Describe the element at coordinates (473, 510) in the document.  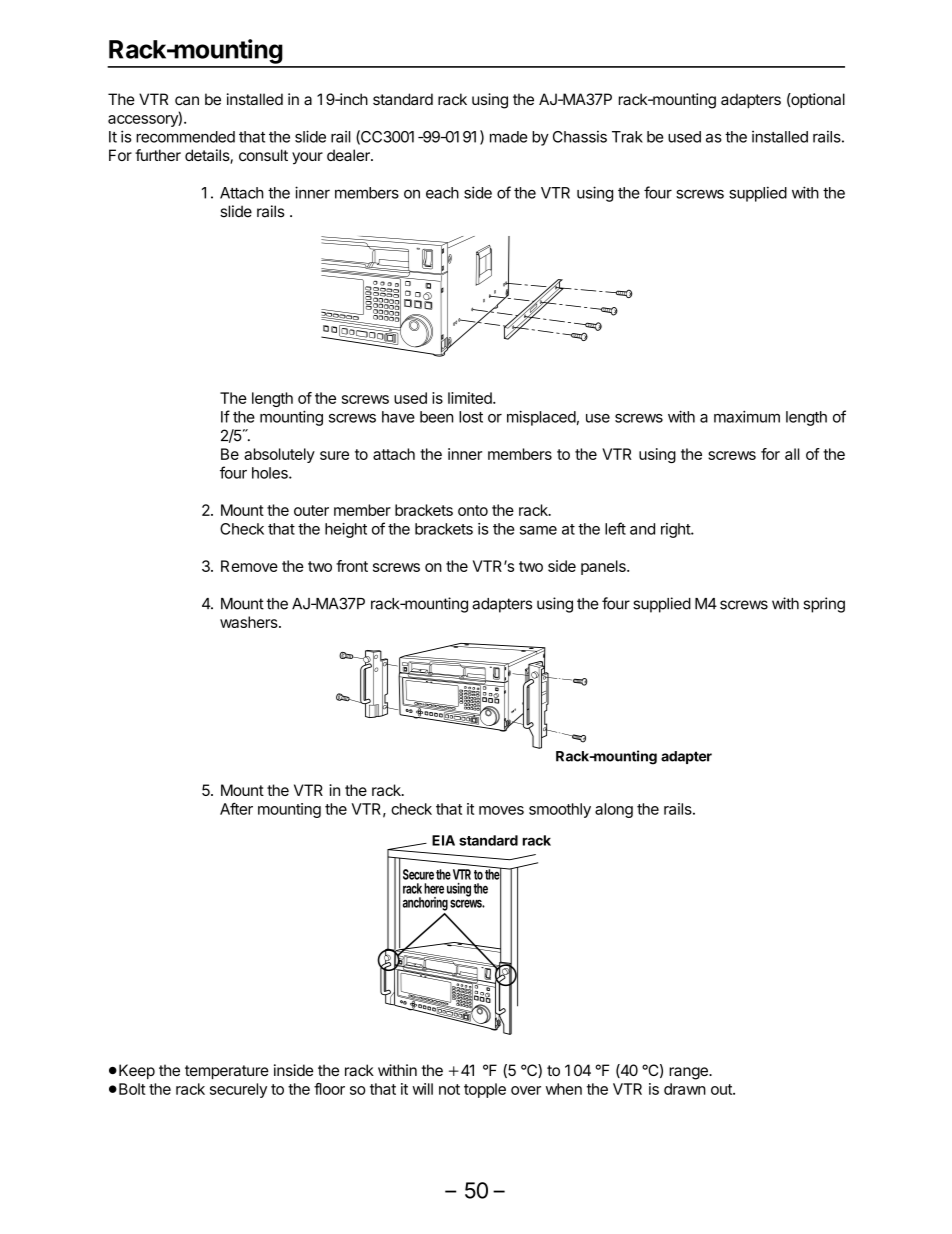
I see `onto` at that location.
